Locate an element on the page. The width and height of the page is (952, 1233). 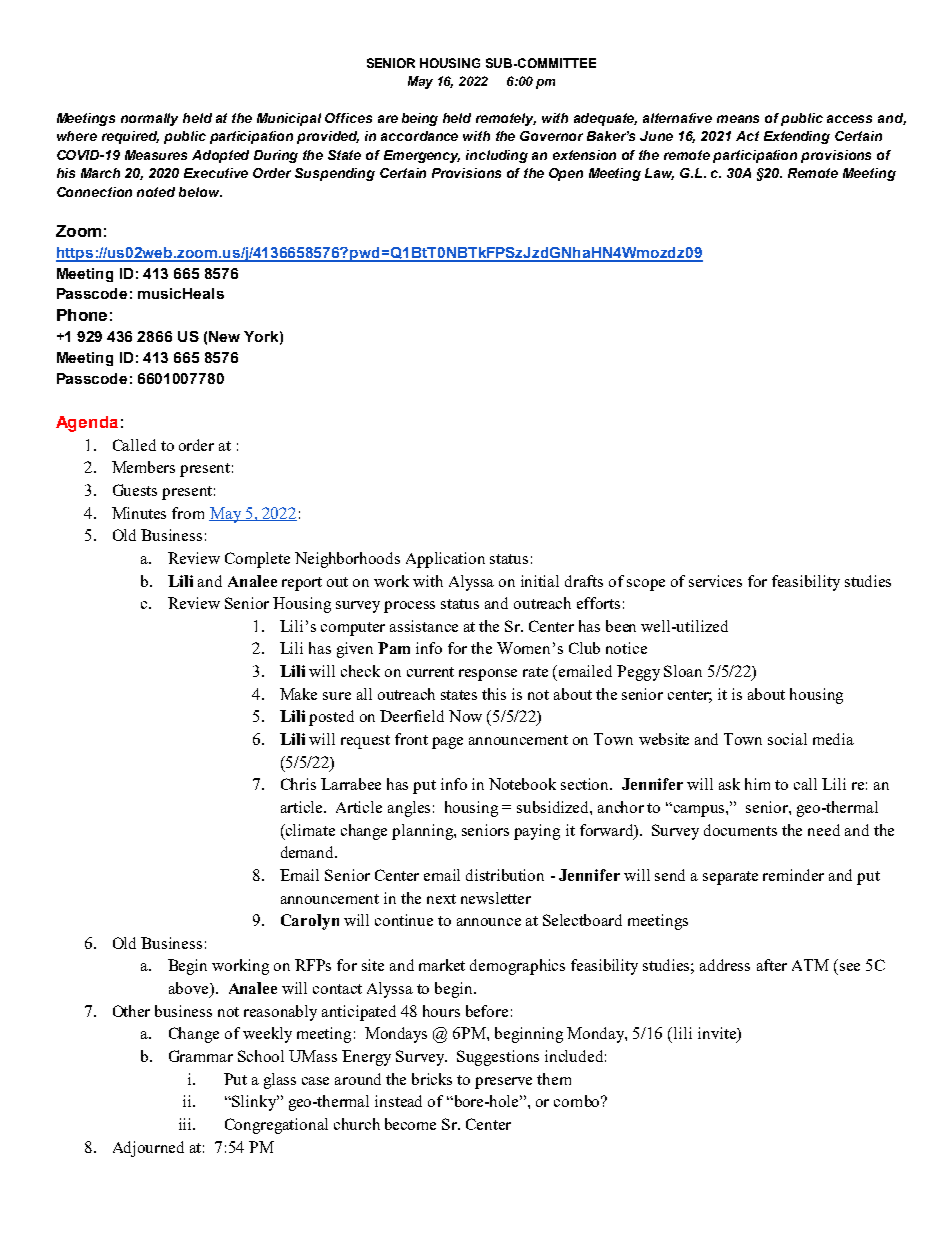
above is located at coordinates (190, 989).
